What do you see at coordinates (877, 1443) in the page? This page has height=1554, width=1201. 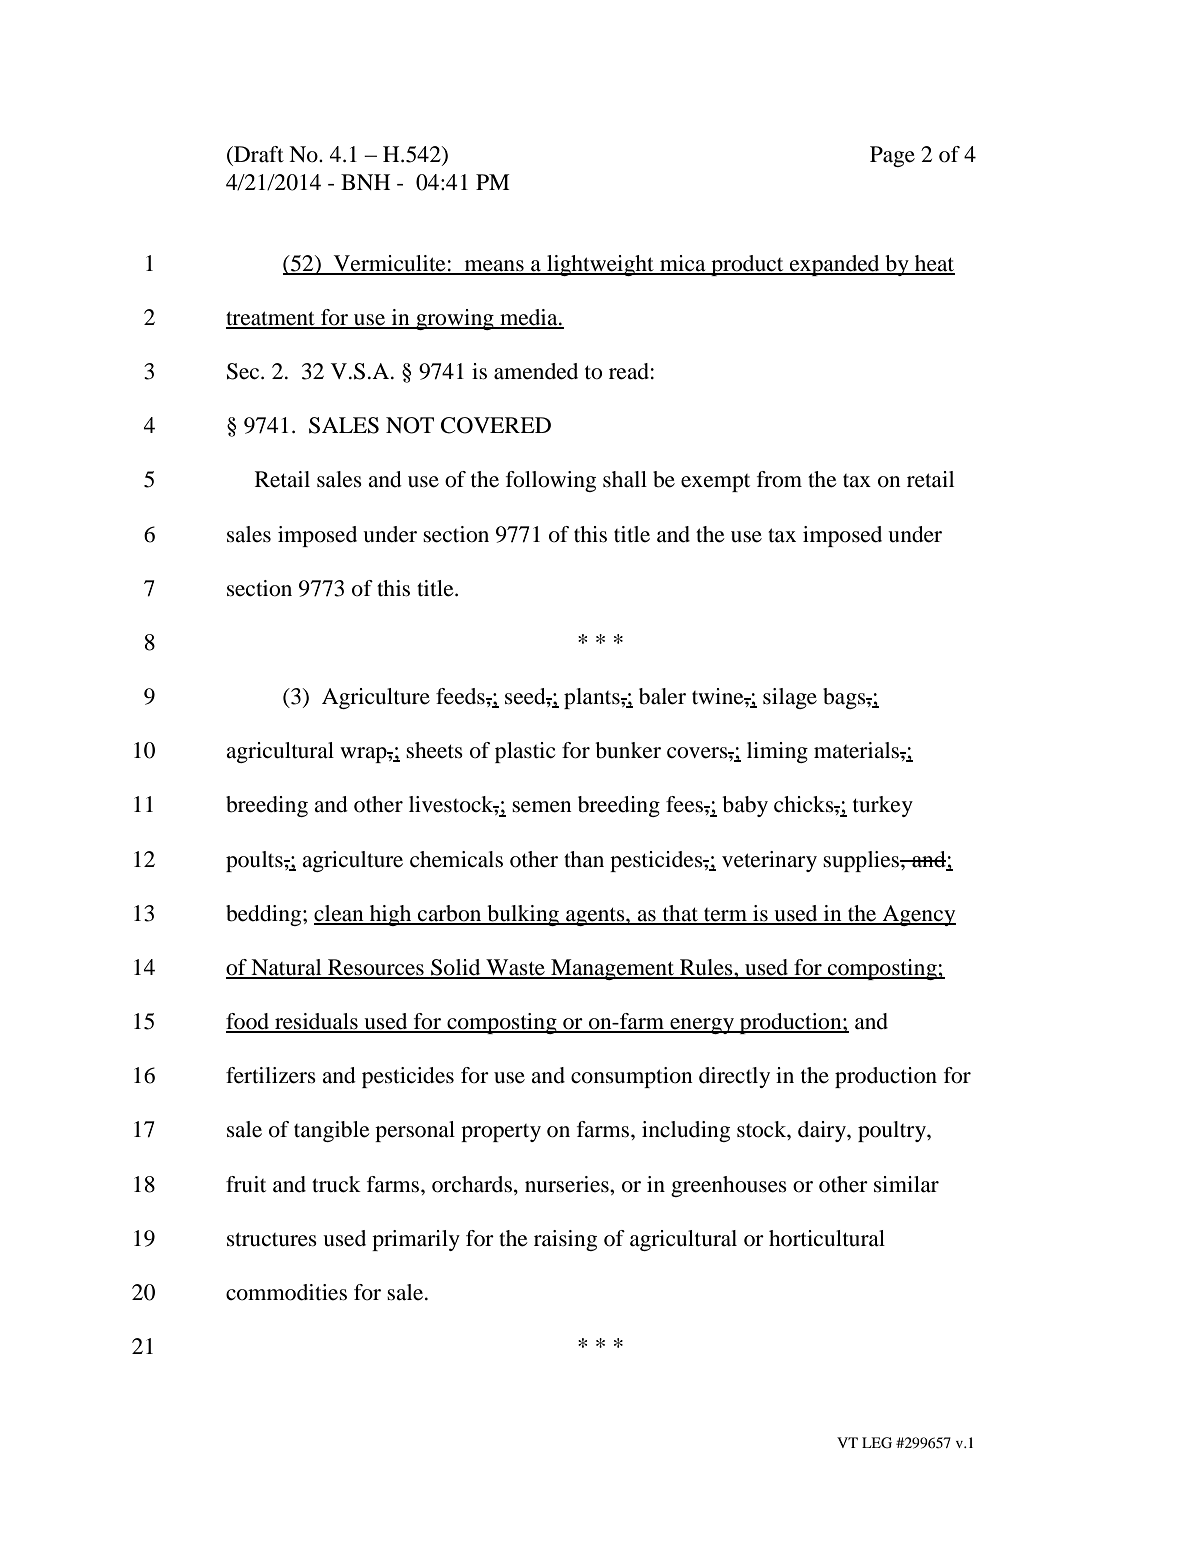 I see `LEG` at bounding box center [877, 1443].
